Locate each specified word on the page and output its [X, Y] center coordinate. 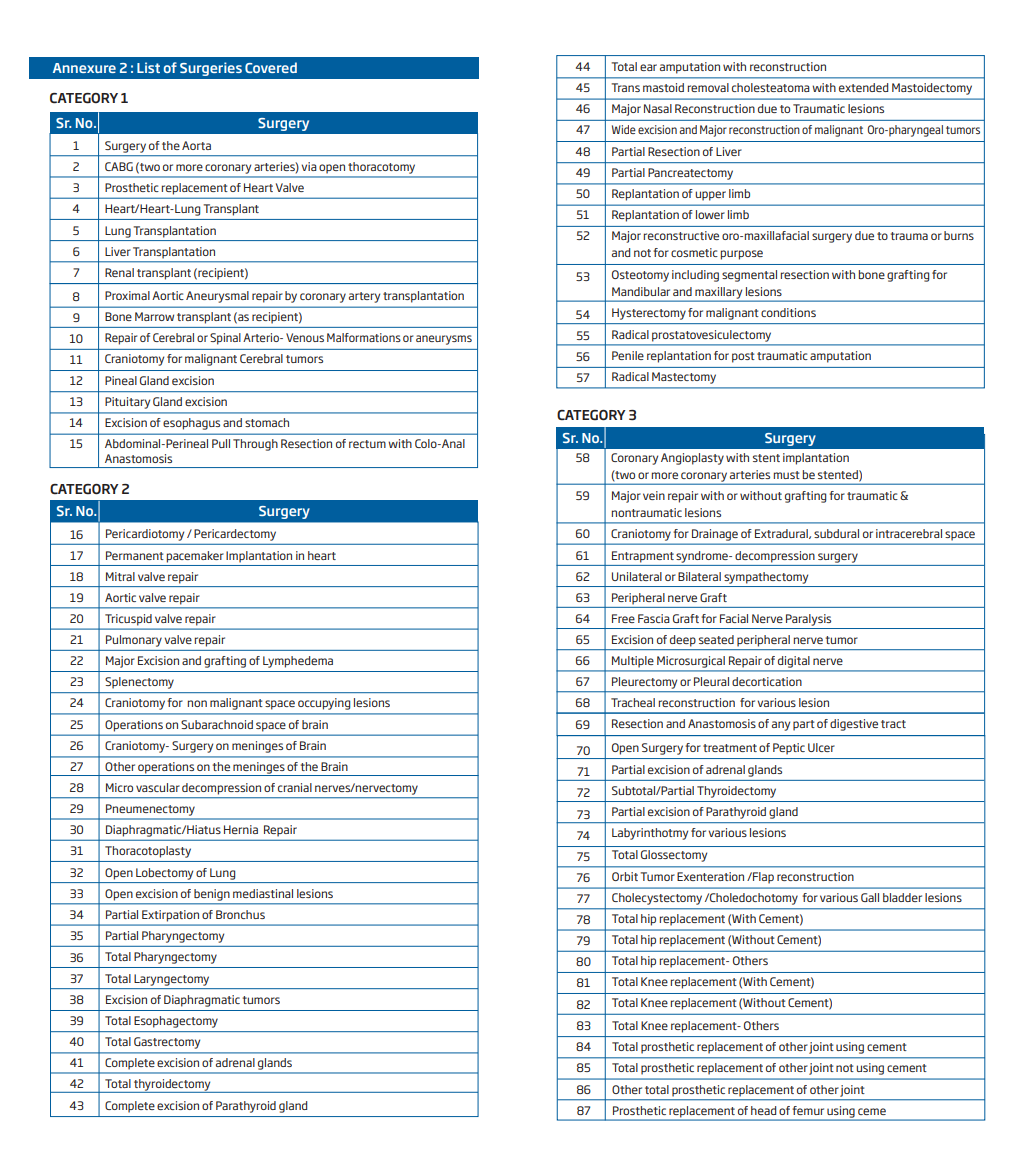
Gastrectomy [167, 1043]
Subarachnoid [217, 724]
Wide [624, 129]
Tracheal [633, 702]
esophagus [191, 424]
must [787, 475]
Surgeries [211, 69]
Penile [628, 355]
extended [863, 87]
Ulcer [821, 747]
